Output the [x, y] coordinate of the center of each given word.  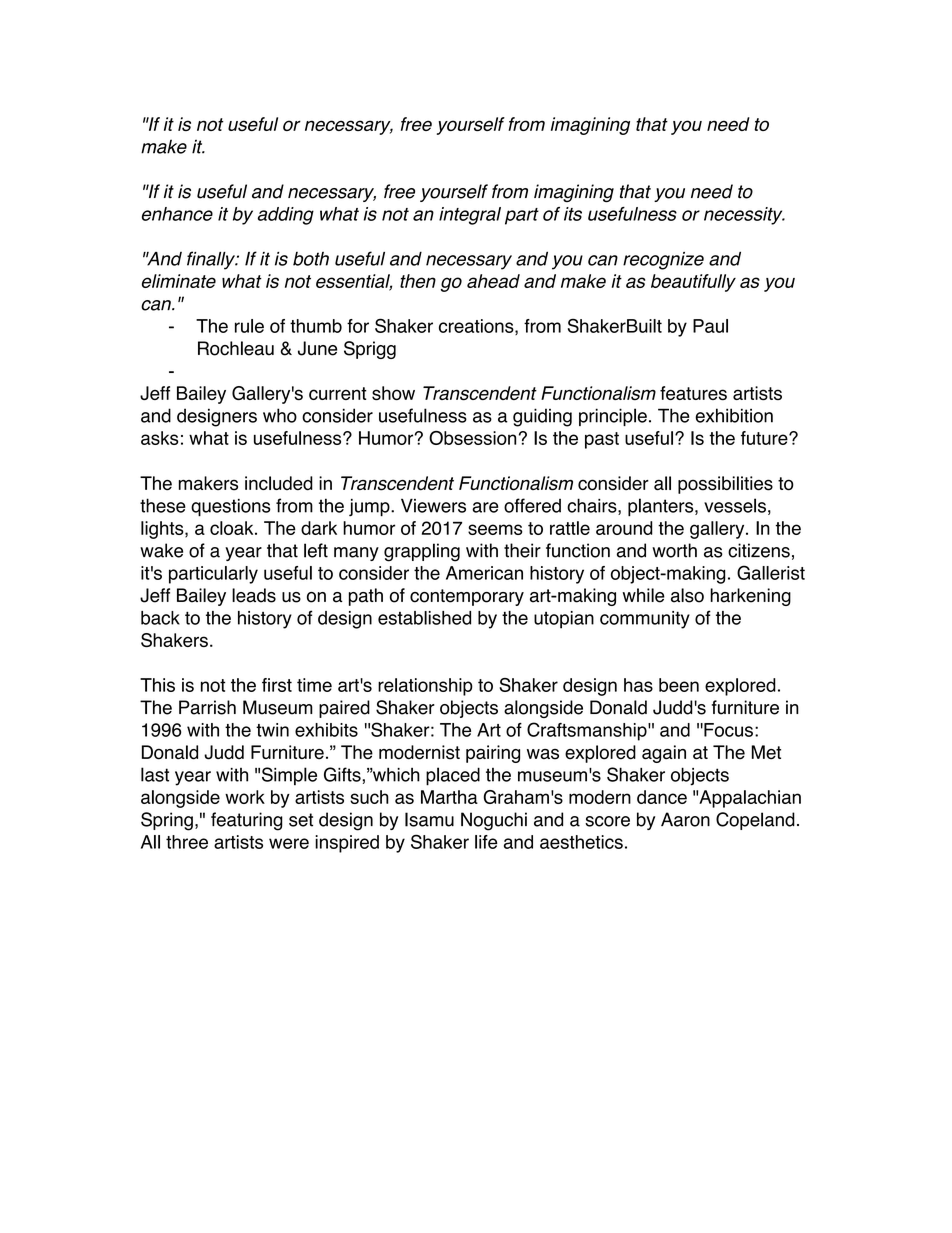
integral [470, 216]
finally [212, 260]
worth [674, 550]
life [486, 842]
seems [495, 529]
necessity [744, 216]
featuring [247, 821]
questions [231, 508]
